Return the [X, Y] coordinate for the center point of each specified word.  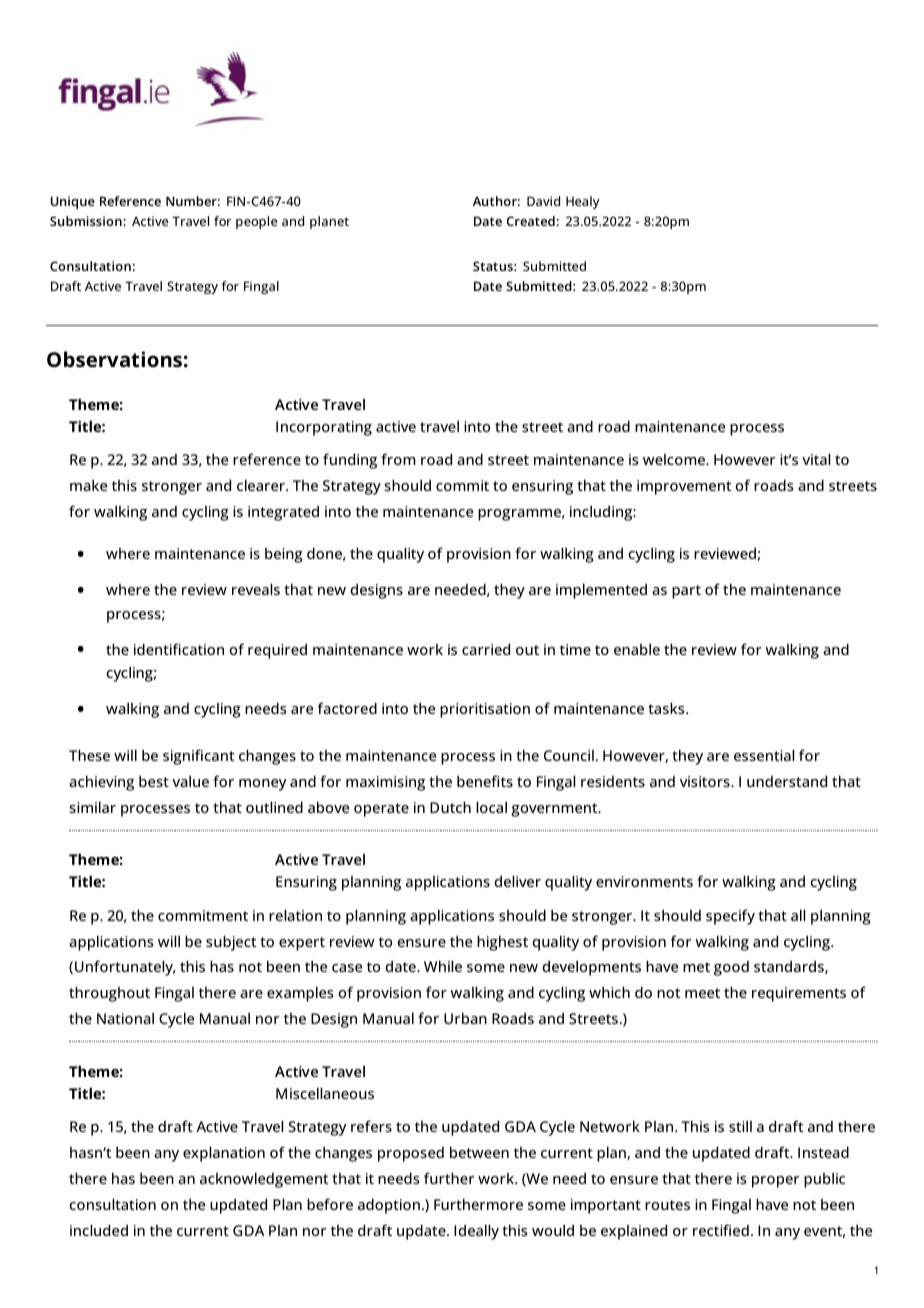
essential [764, 755]
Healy [583, 202]
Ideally [476, 1232]
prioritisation [485, 710]
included [99, 1230]
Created [530, 221]
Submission [87, 221]
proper [775, 1182]
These [89, 755]
